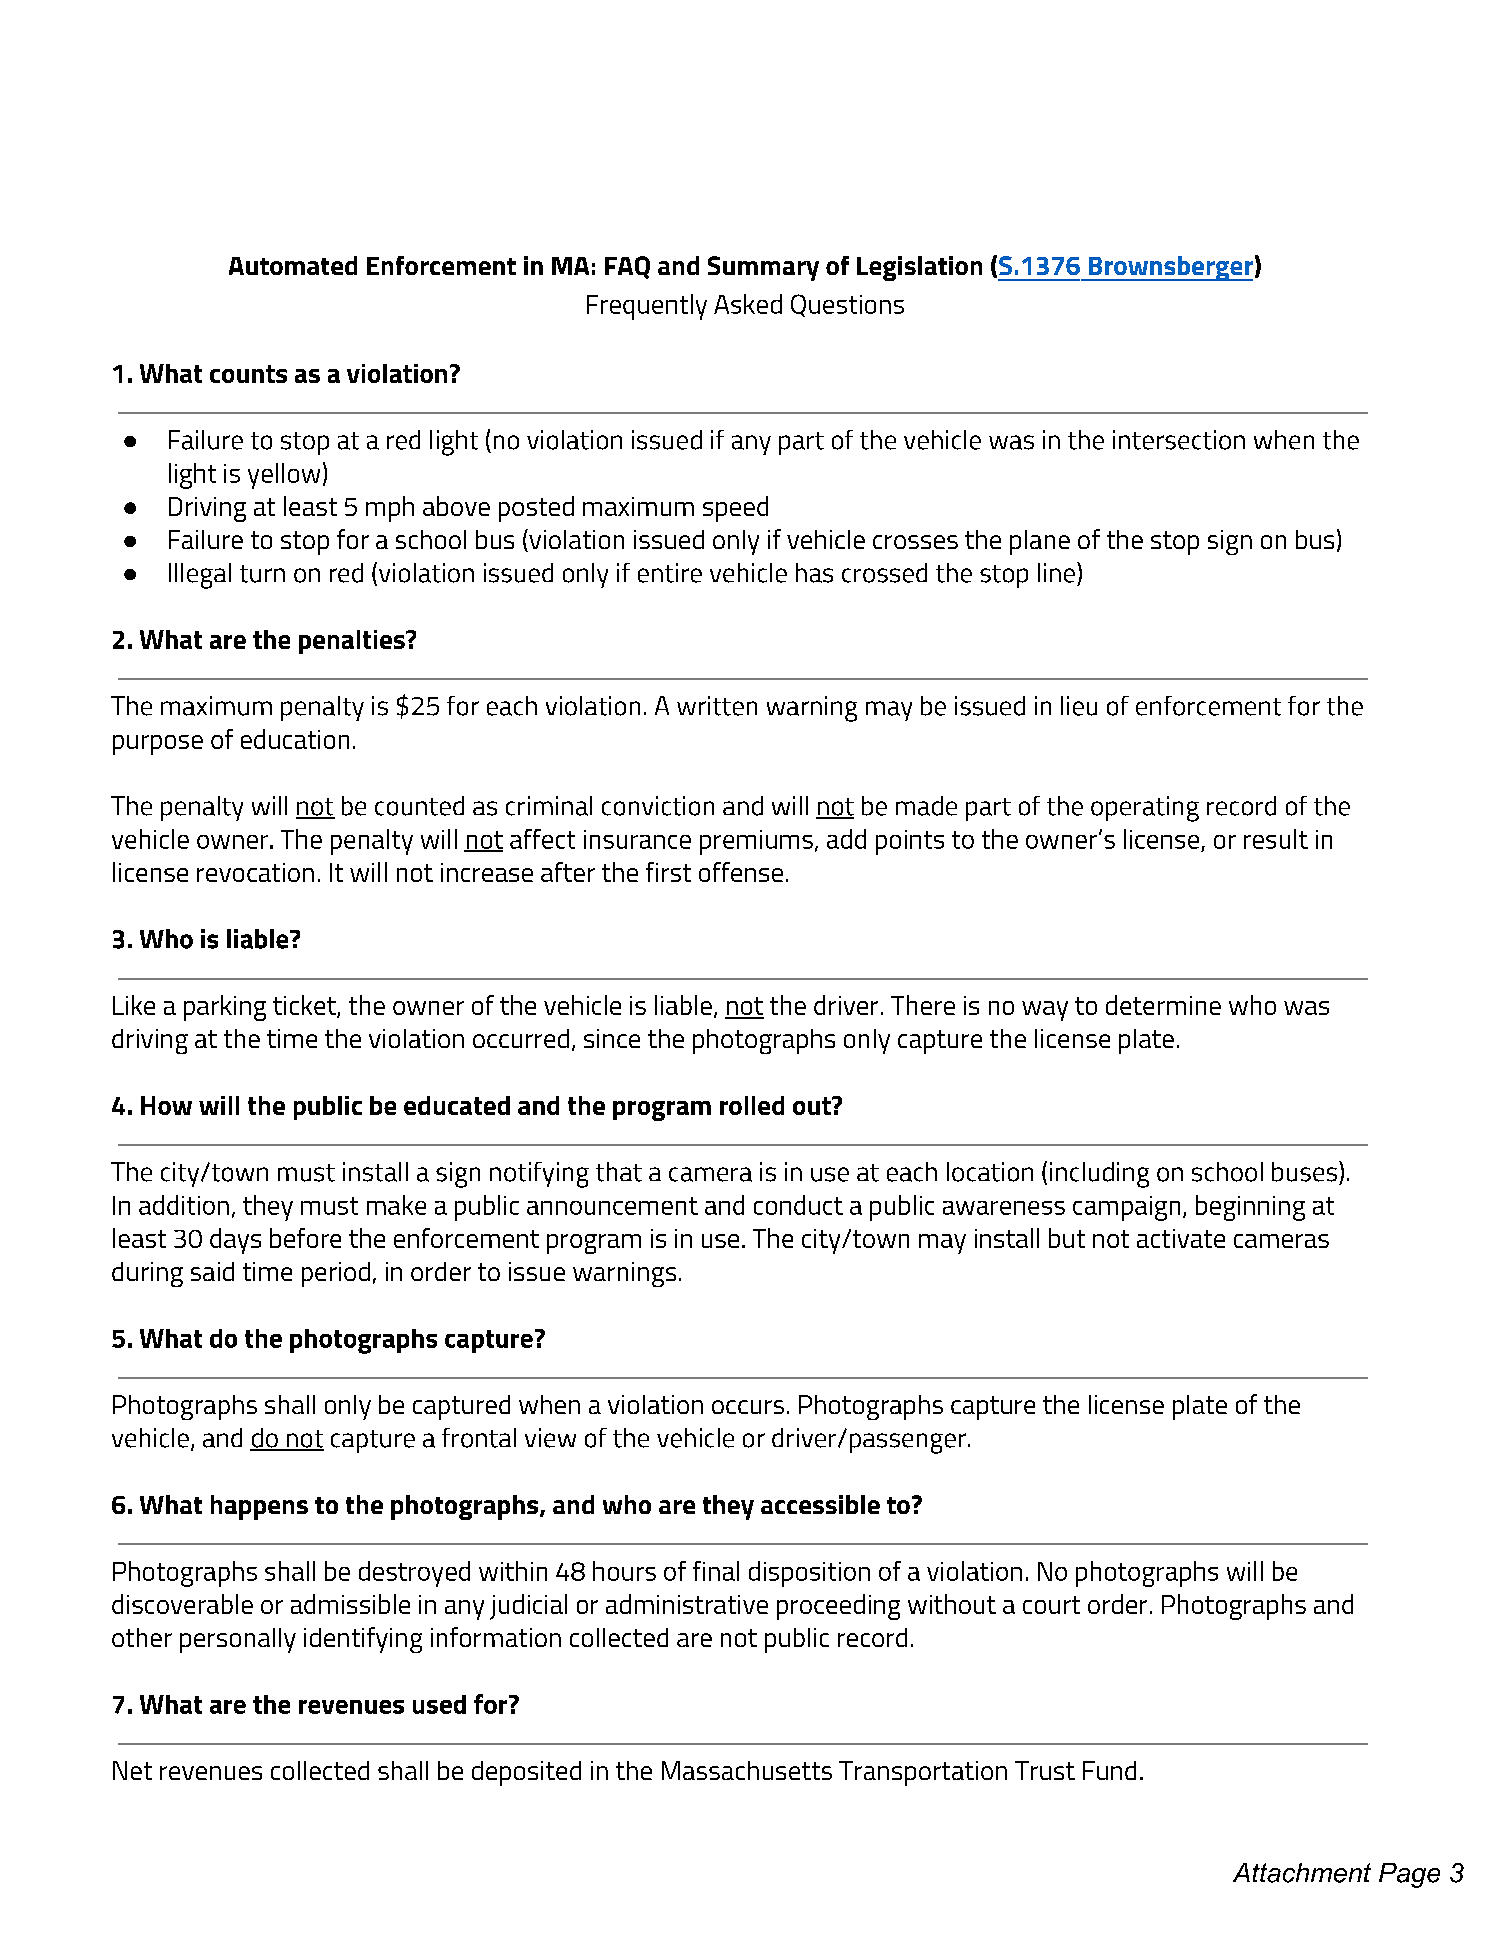 The width and height of the document is (1509, 1952). Describe the element at coordinates (752, 1105) in the document. I see `rolled` at that location.
